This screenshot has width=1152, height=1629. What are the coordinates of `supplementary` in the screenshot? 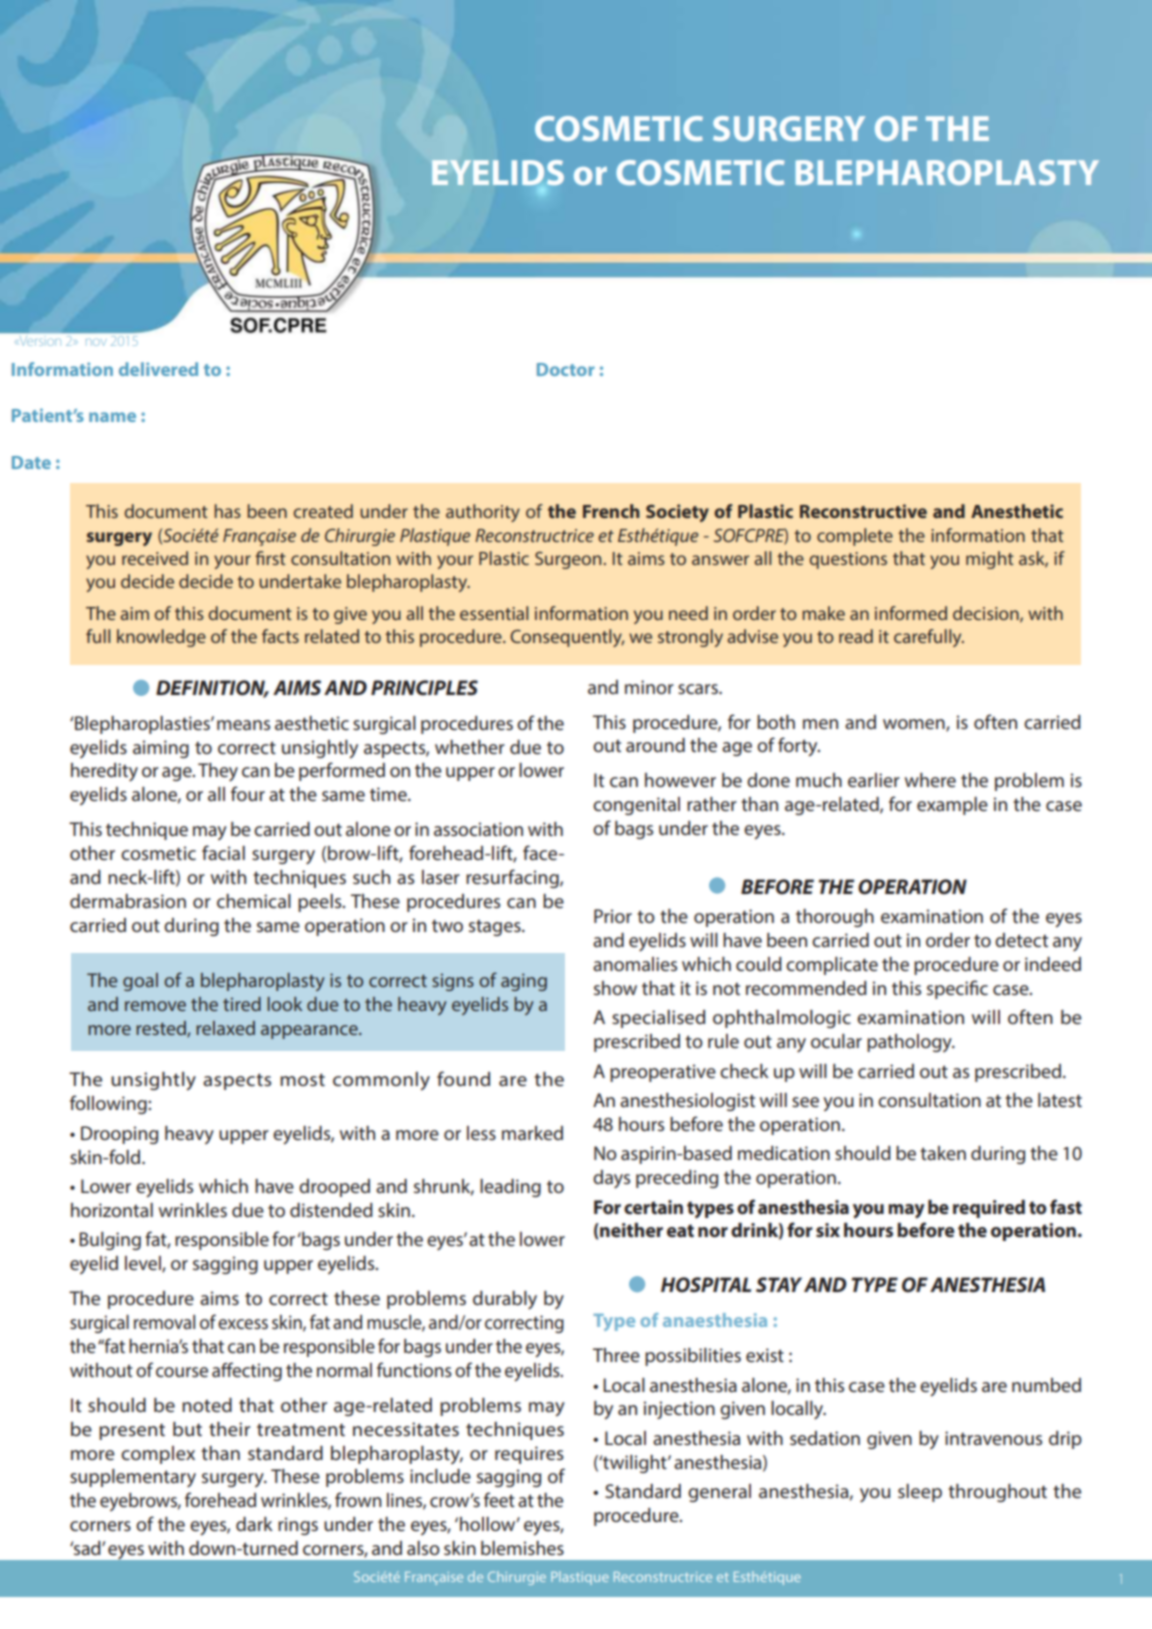 It's located at (133, 1478).
